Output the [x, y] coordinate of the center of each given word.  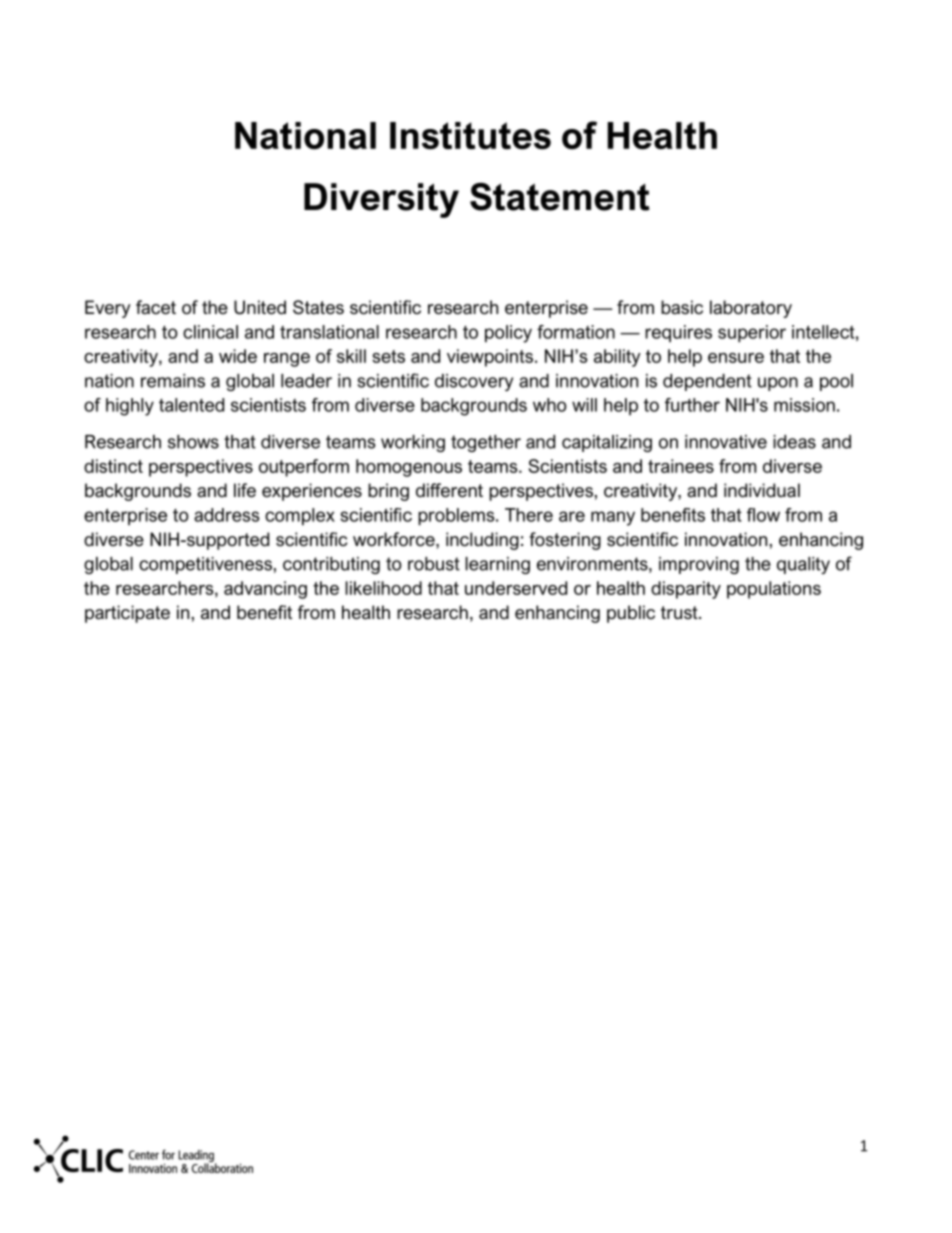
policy [508, 334]
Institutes [470, 135]
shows [193, 442]
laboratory [751, 309]
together [486, 443]
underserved [516, 588]
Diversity [381, 200]
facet [156, 307]
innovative [726, 442]
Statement [560, 197]
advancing [265, 590]
